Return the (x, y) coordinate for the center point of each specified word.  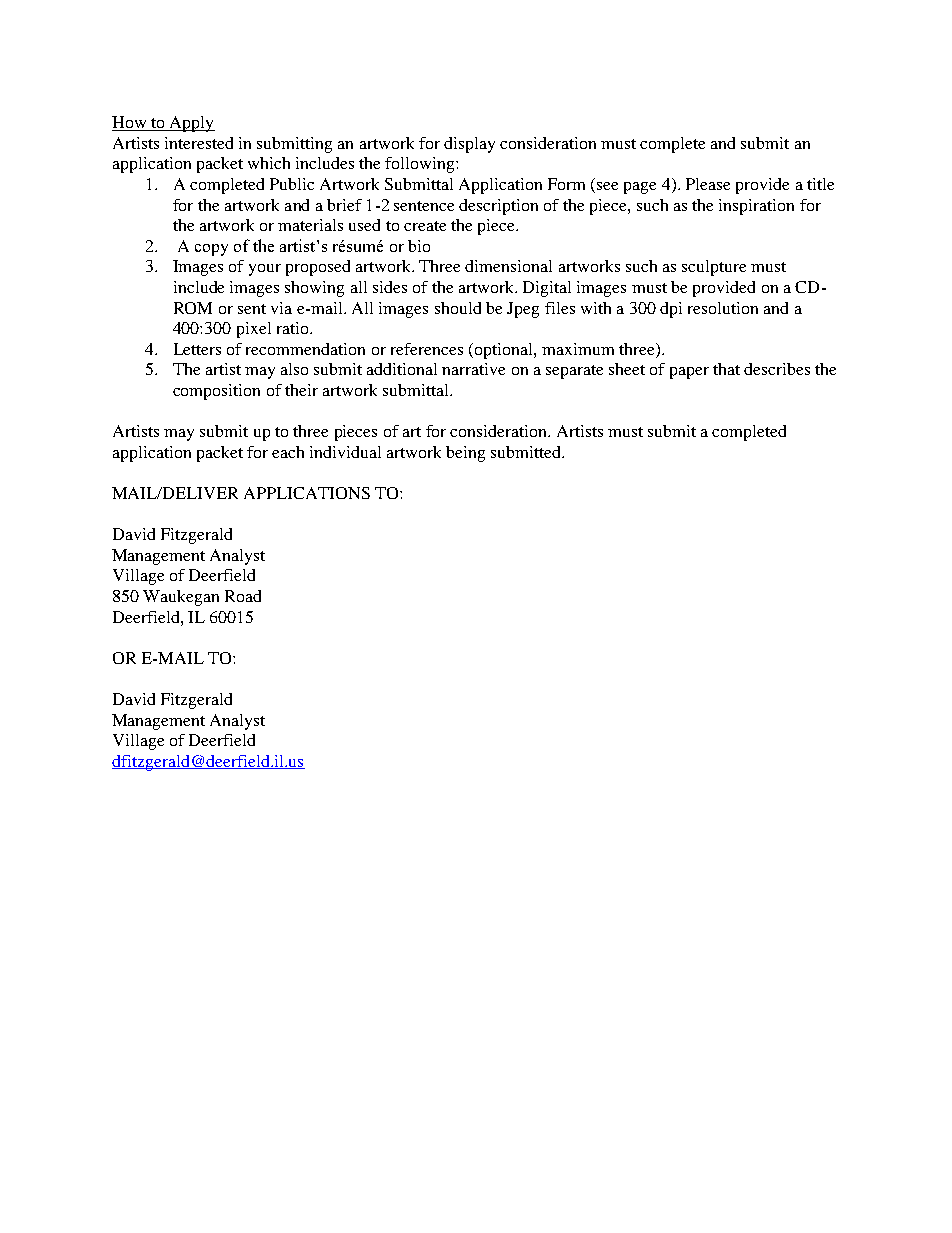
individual (345, 452)
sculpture (714, 268)
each (288, 452)
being (465, 454)
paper (689, 373)
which (269, 163)
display (469, 145)
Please (708, 184)
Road (243, 596)
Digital (547, 289)
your (265, 270)
